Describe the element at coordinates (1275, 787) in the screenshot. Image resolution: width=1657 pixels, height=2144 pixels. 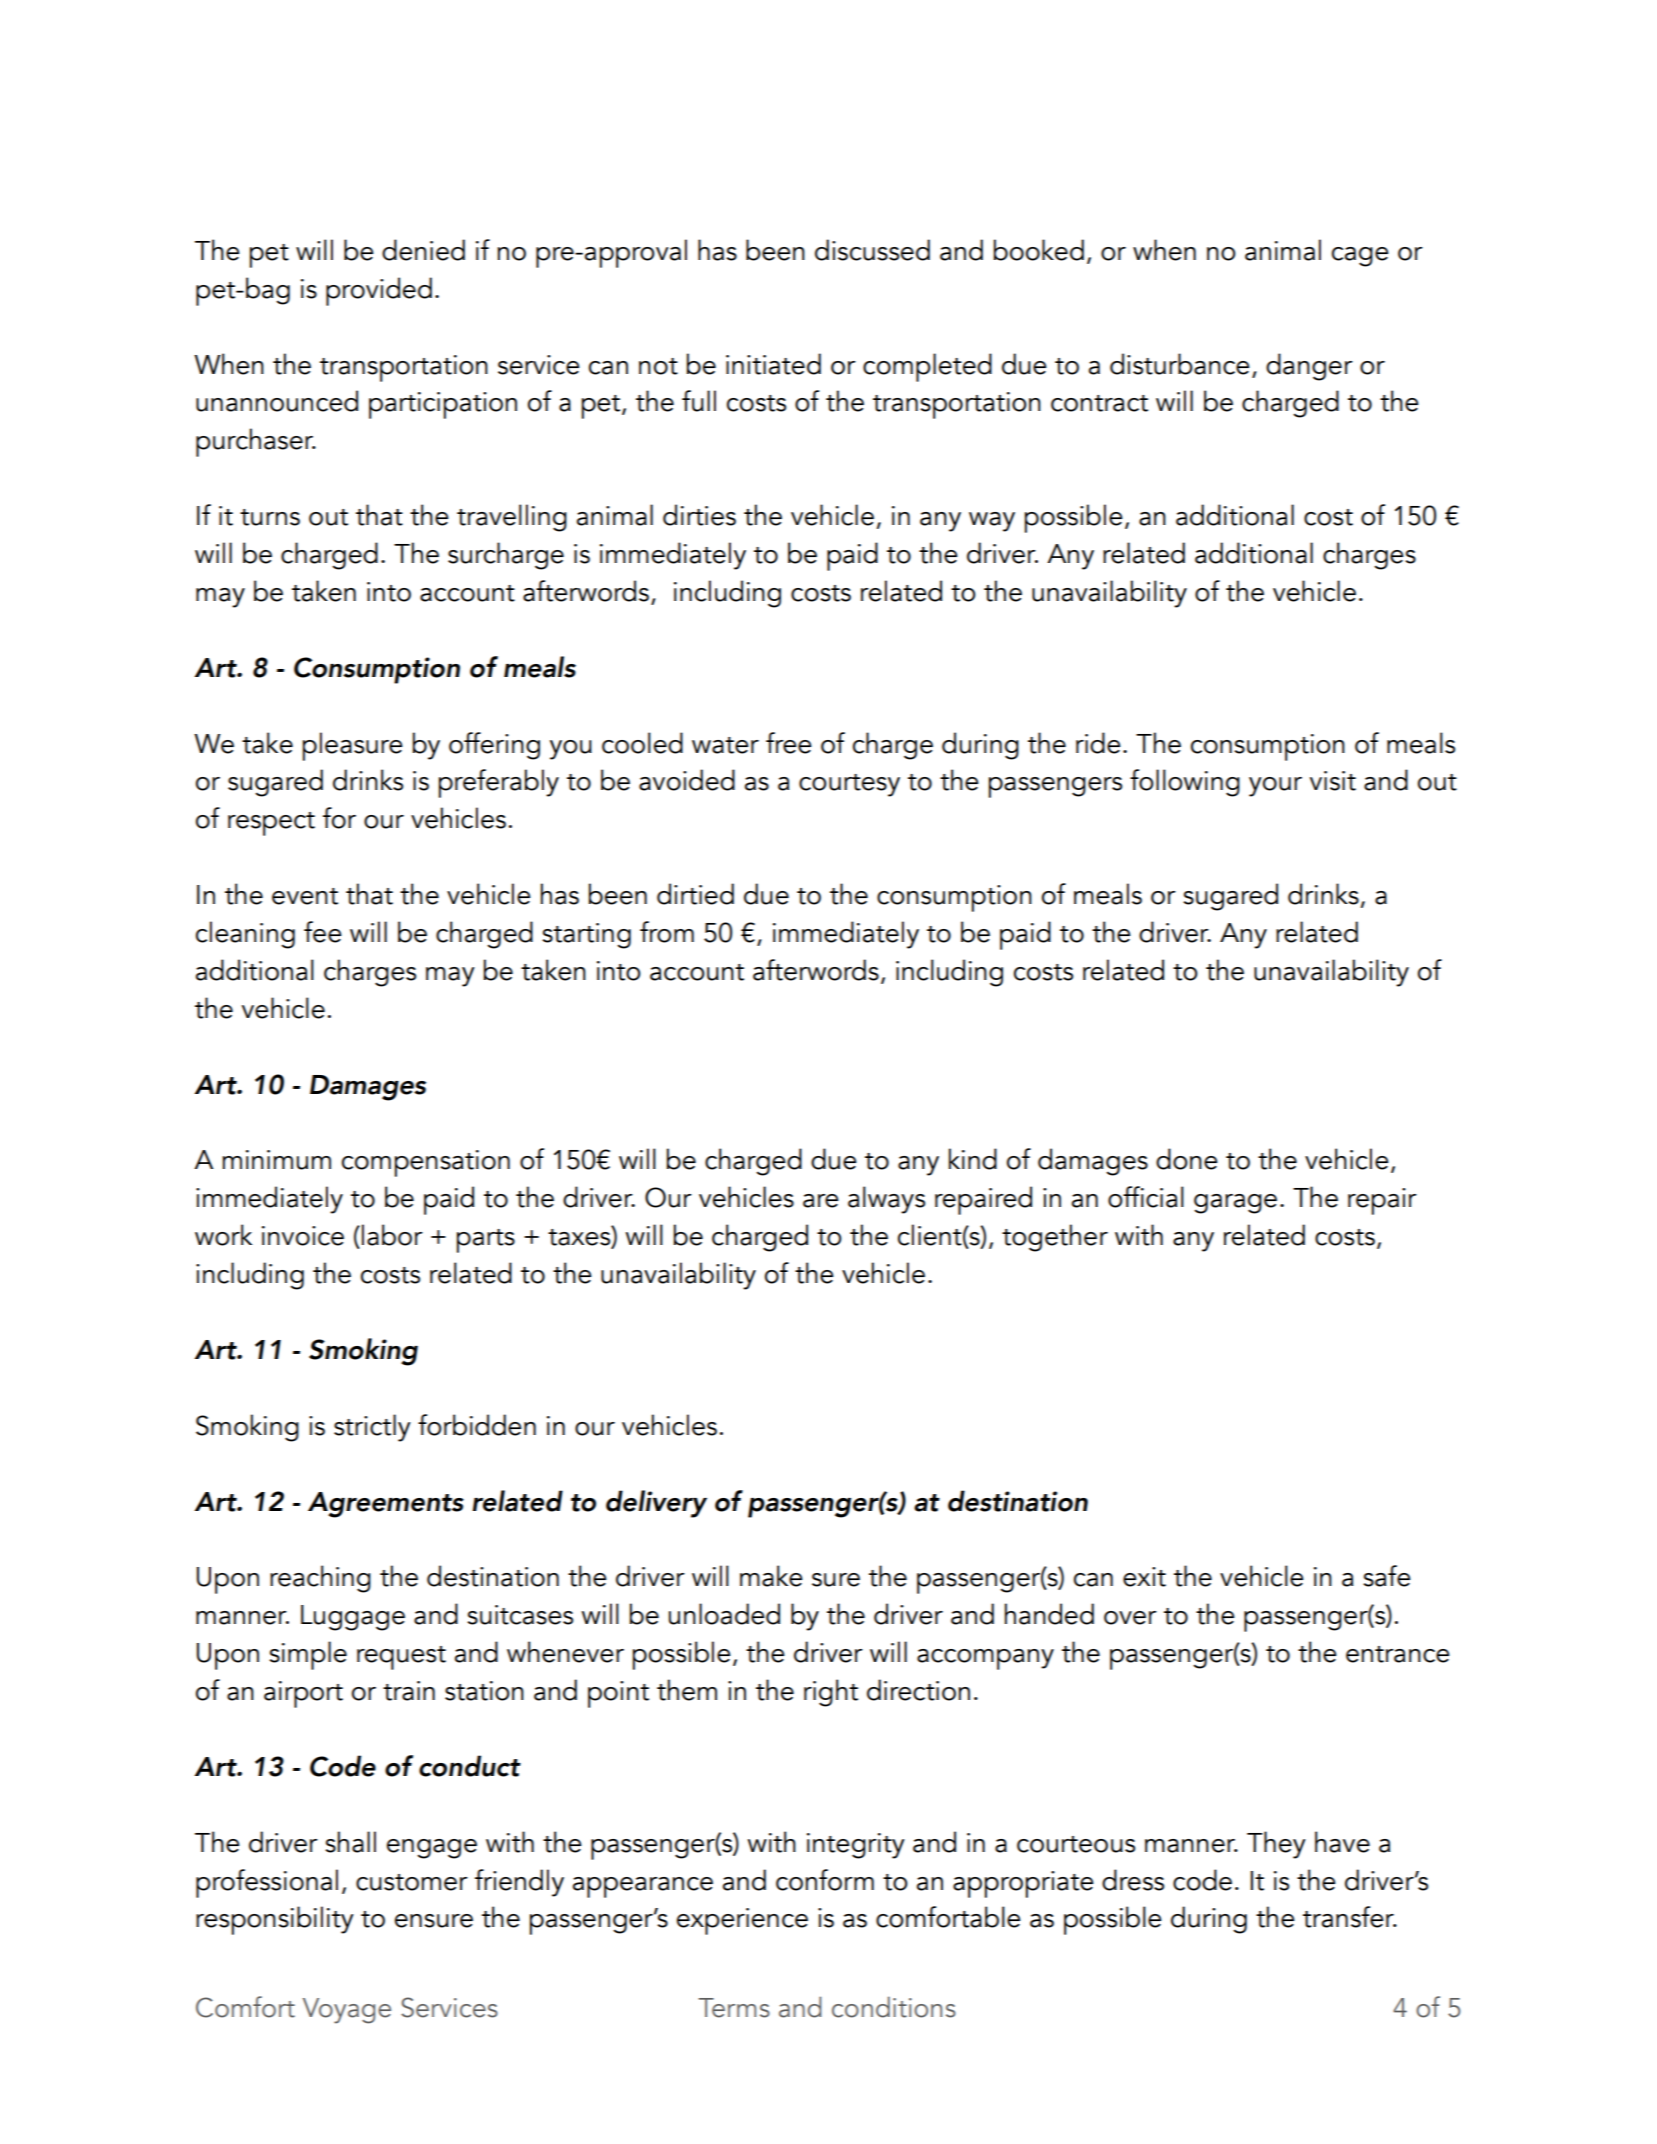
I see `your` at that location.
